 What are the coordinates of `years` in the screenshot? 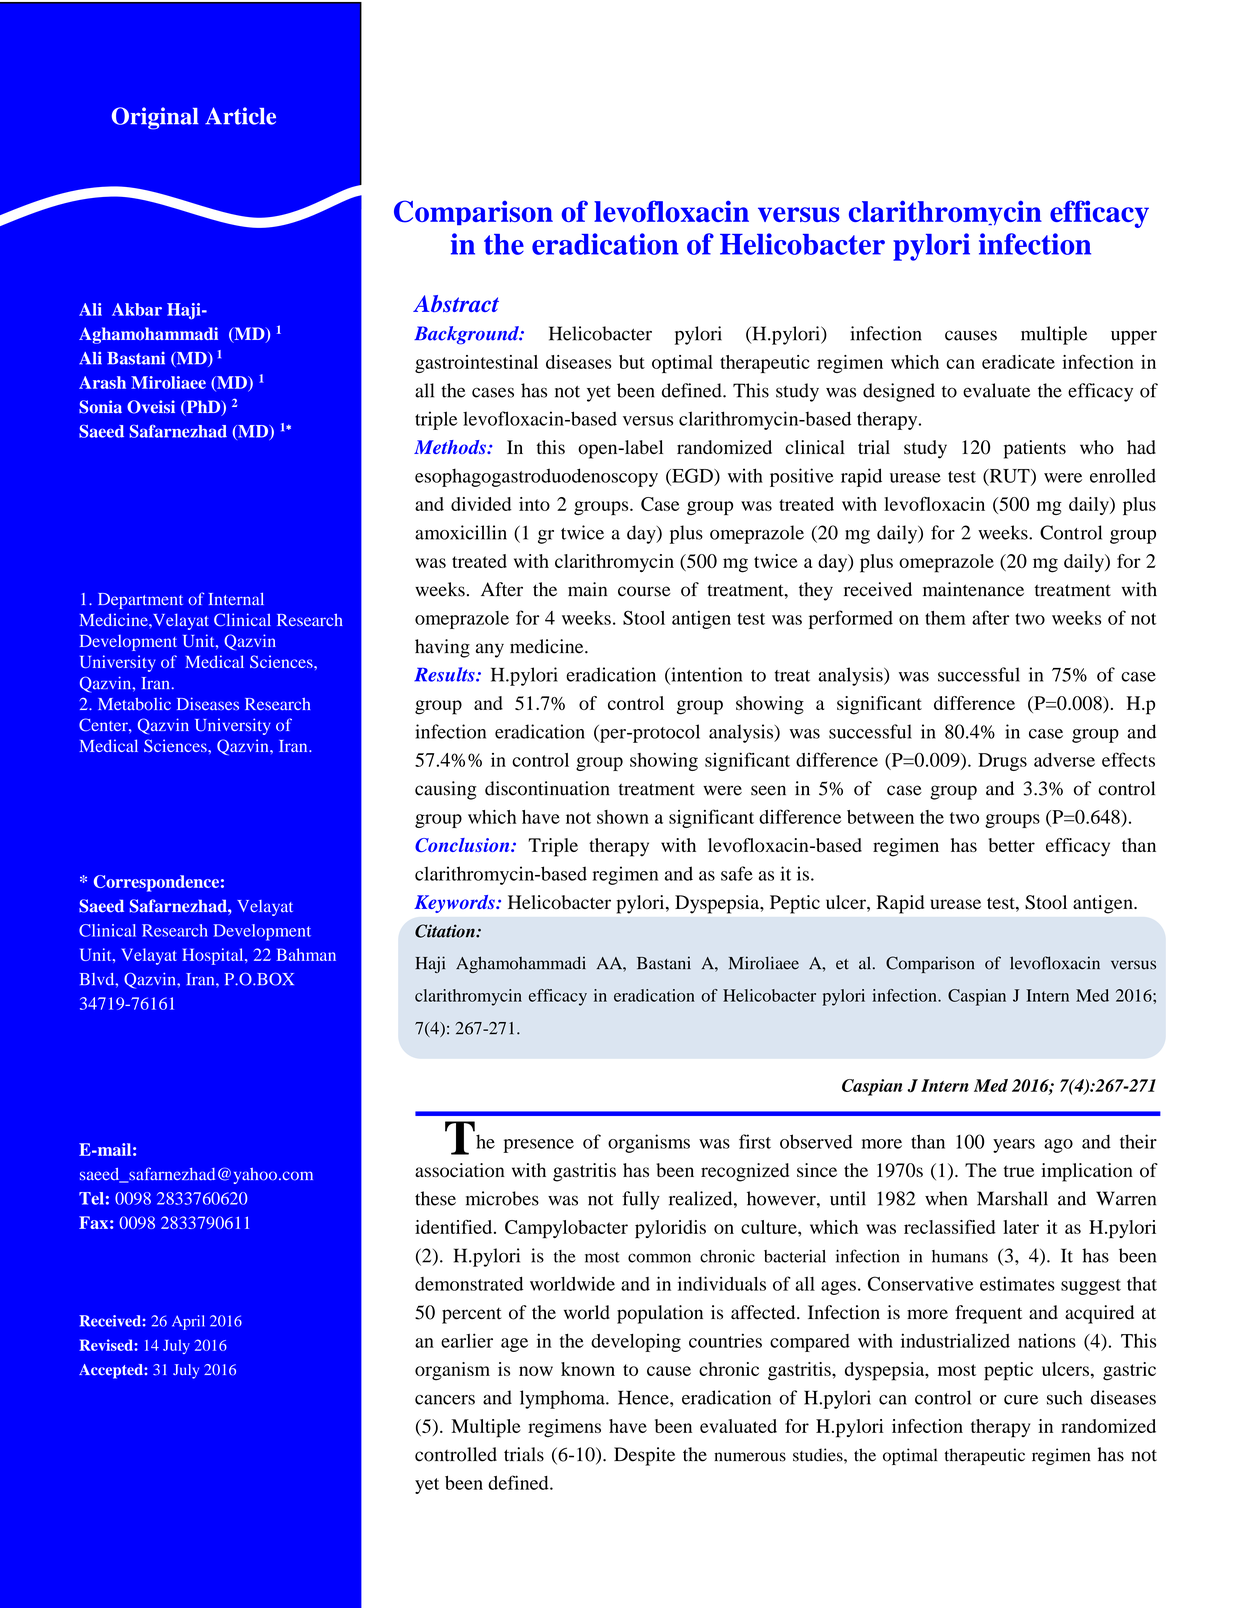 It's located at (1014, 1146).
